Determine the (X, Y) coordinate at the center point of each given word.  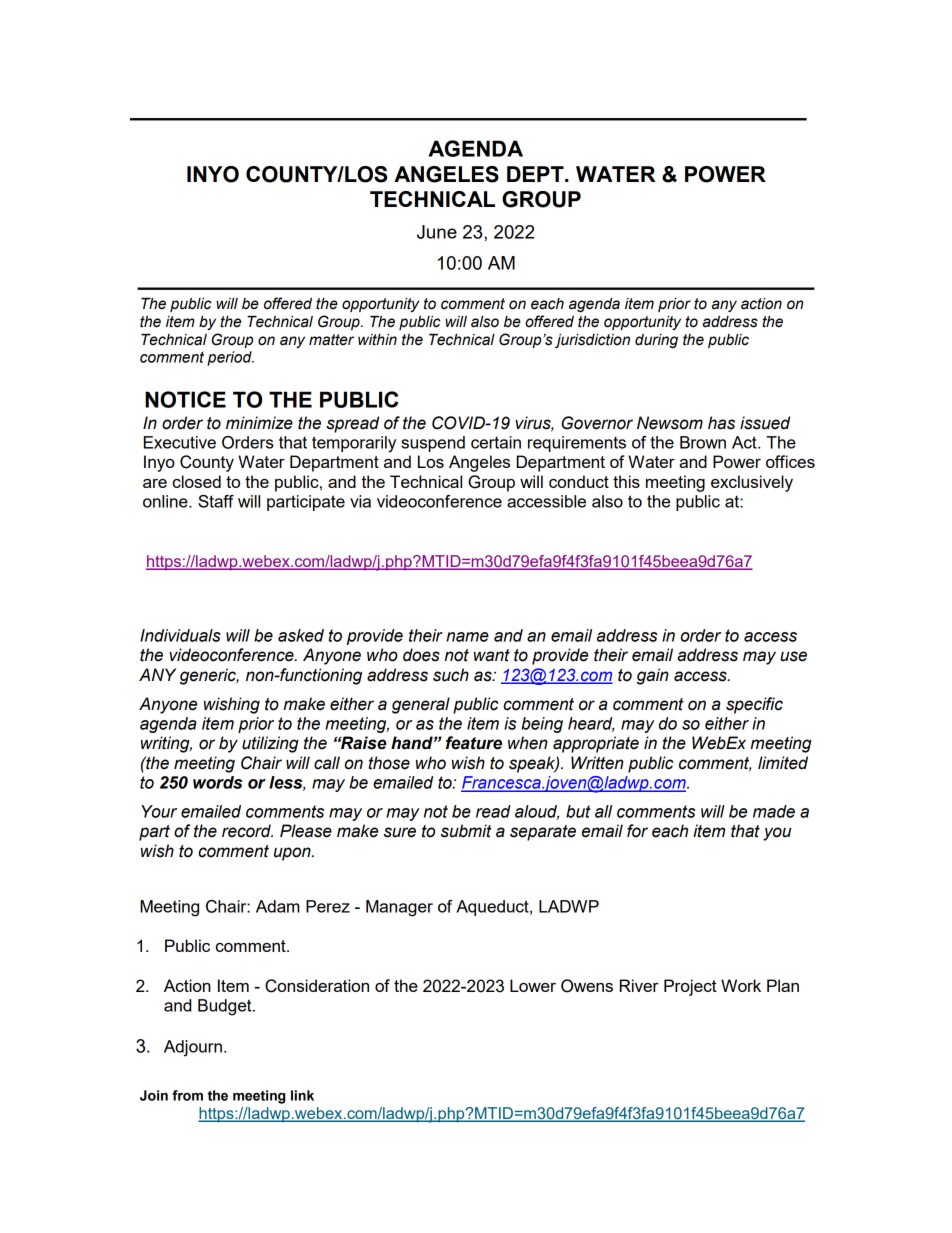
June (437, 232)
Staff (216, 501)
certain (496, 442)
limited (783, 763)
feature (474, 743)
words (217, 782)
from (187, 1095)
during (656, 341)
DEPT (536, 174)
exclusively (752, 483)
